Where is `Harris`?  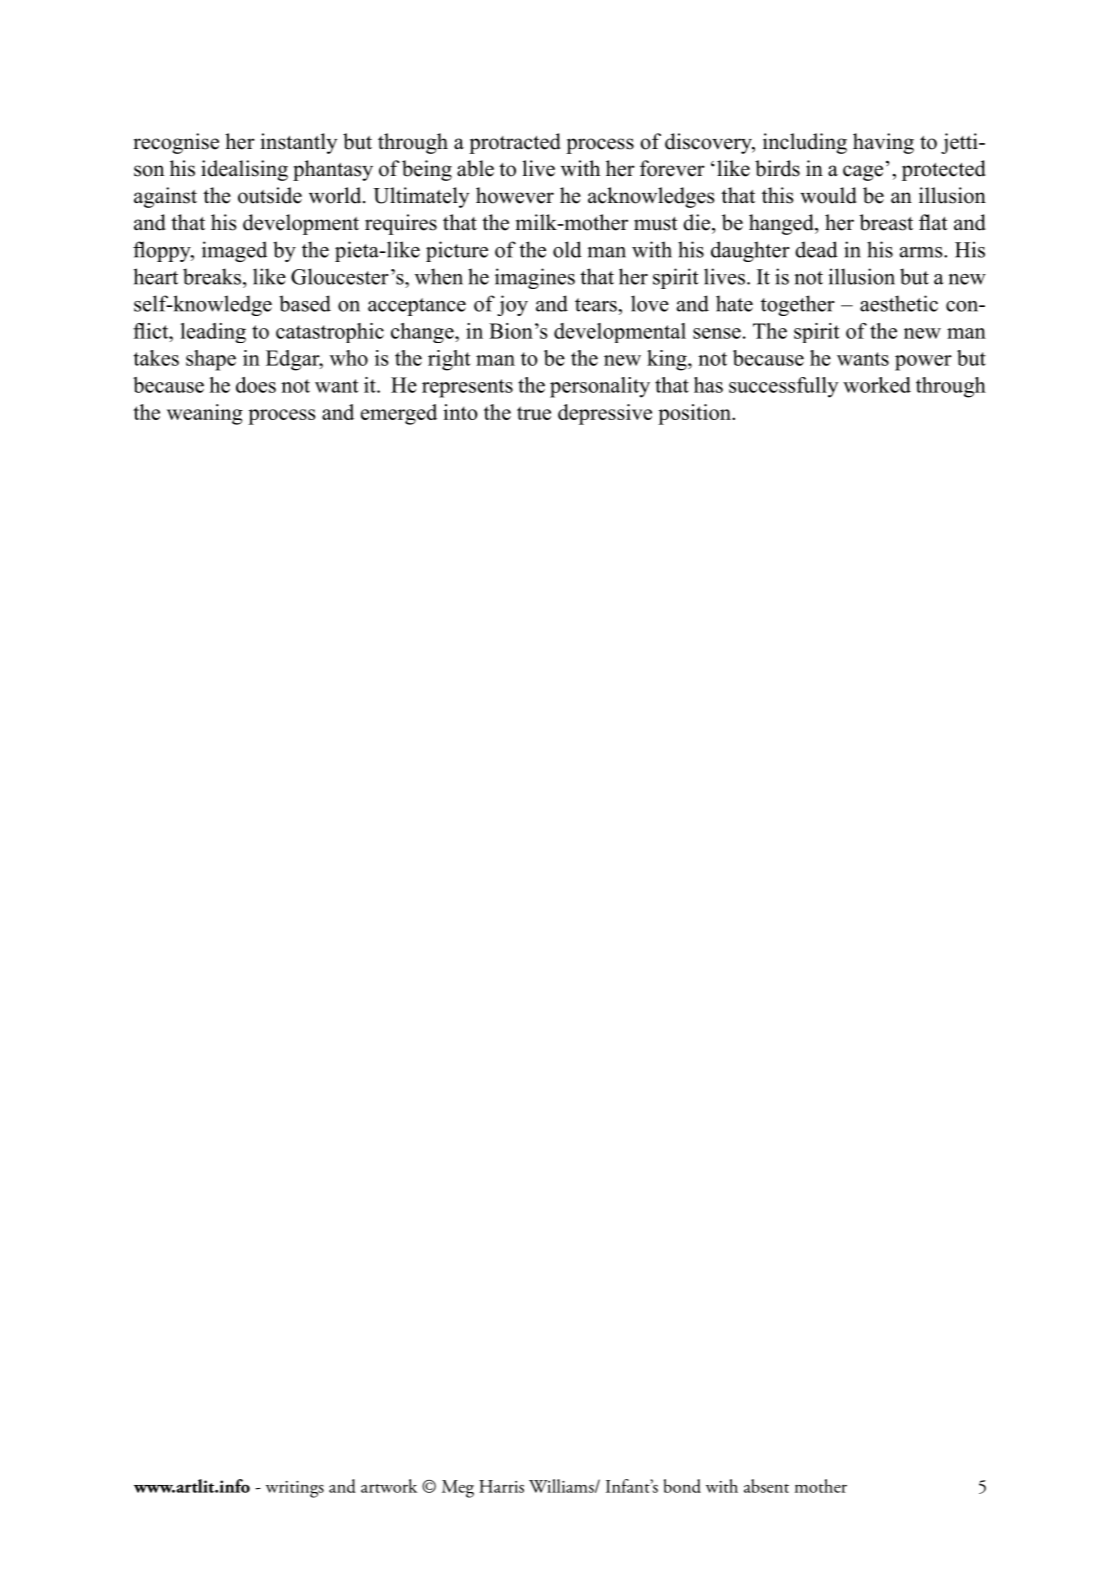
Harris is located at coordinates (501, 1486).
